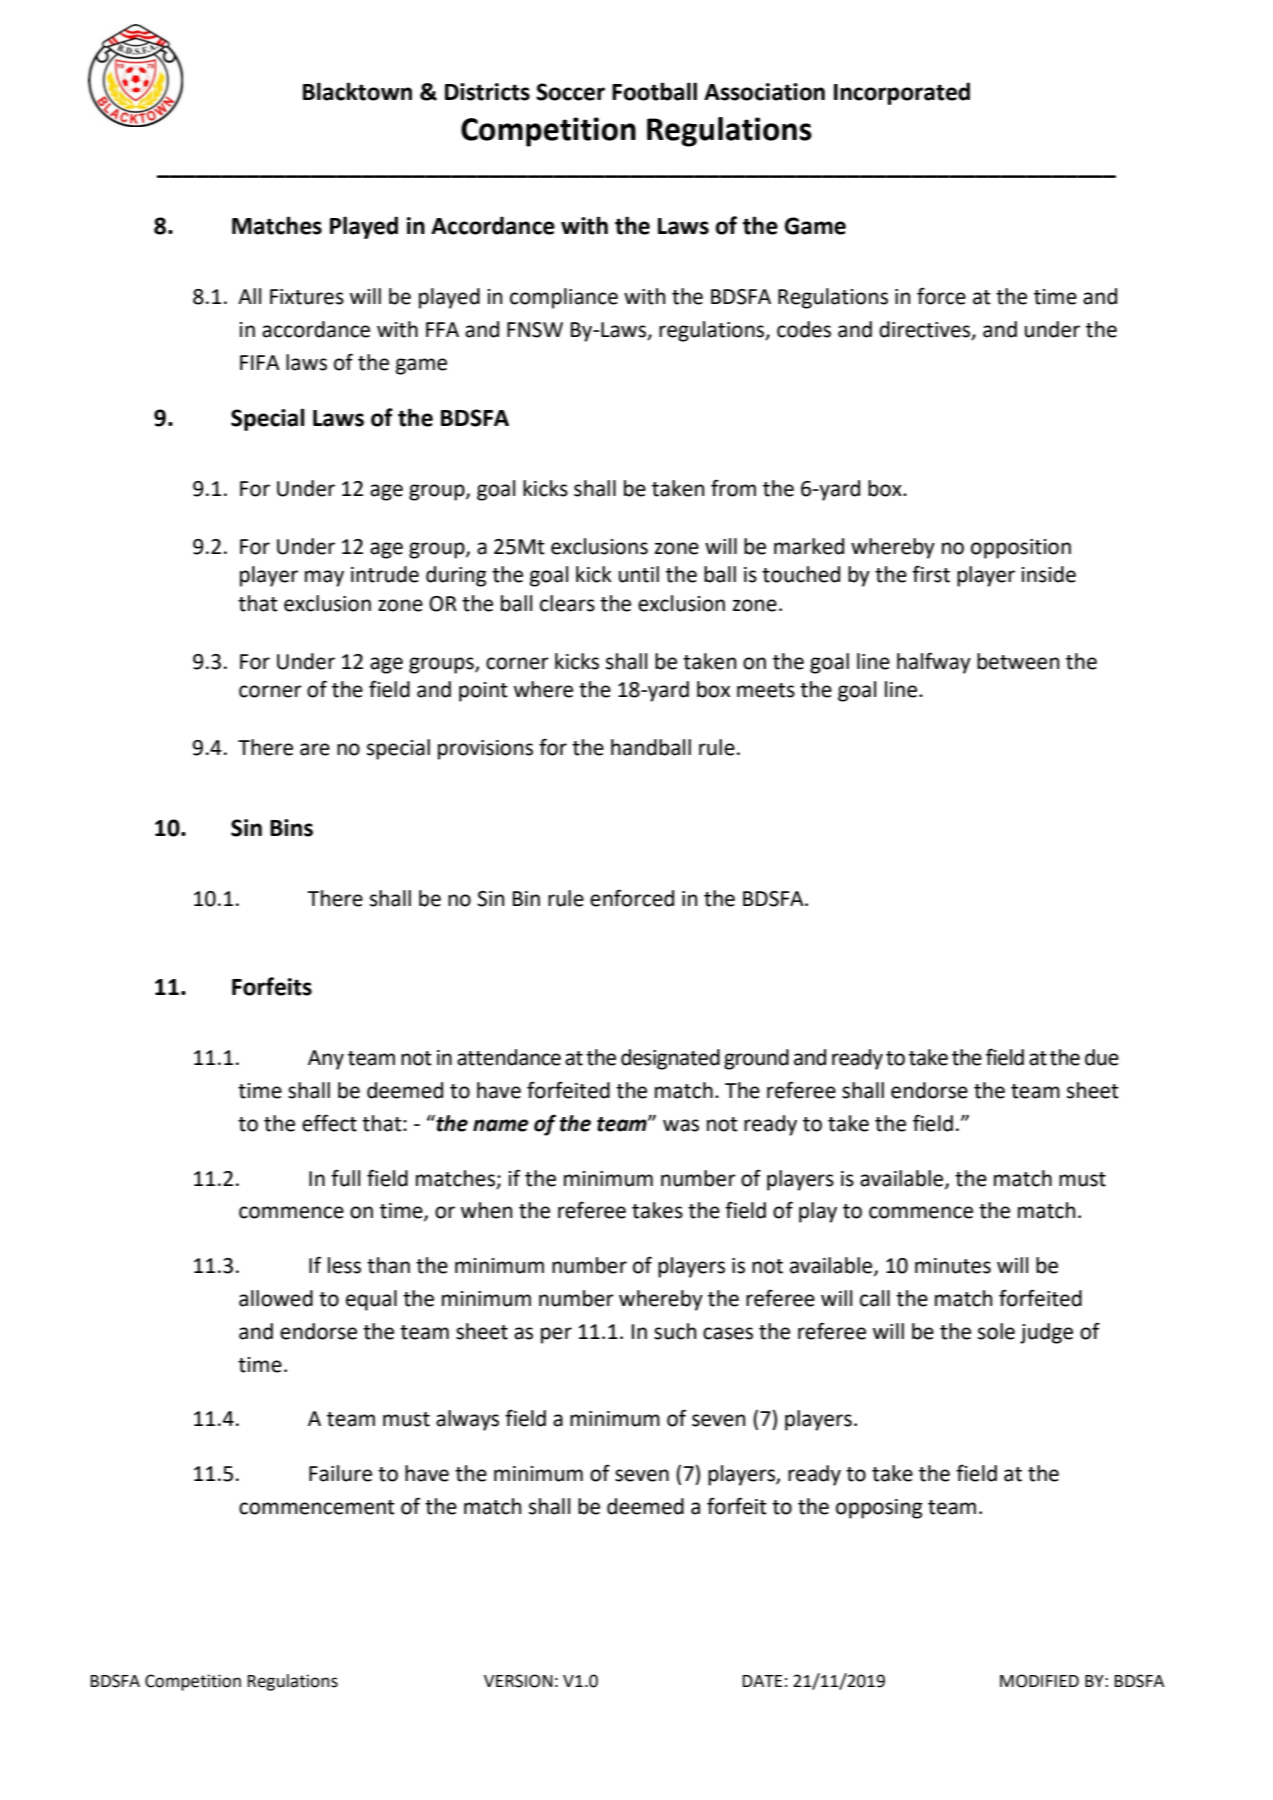  Describe the element at coordinates (371, 1300) in the document. I see `equal` at that location.
